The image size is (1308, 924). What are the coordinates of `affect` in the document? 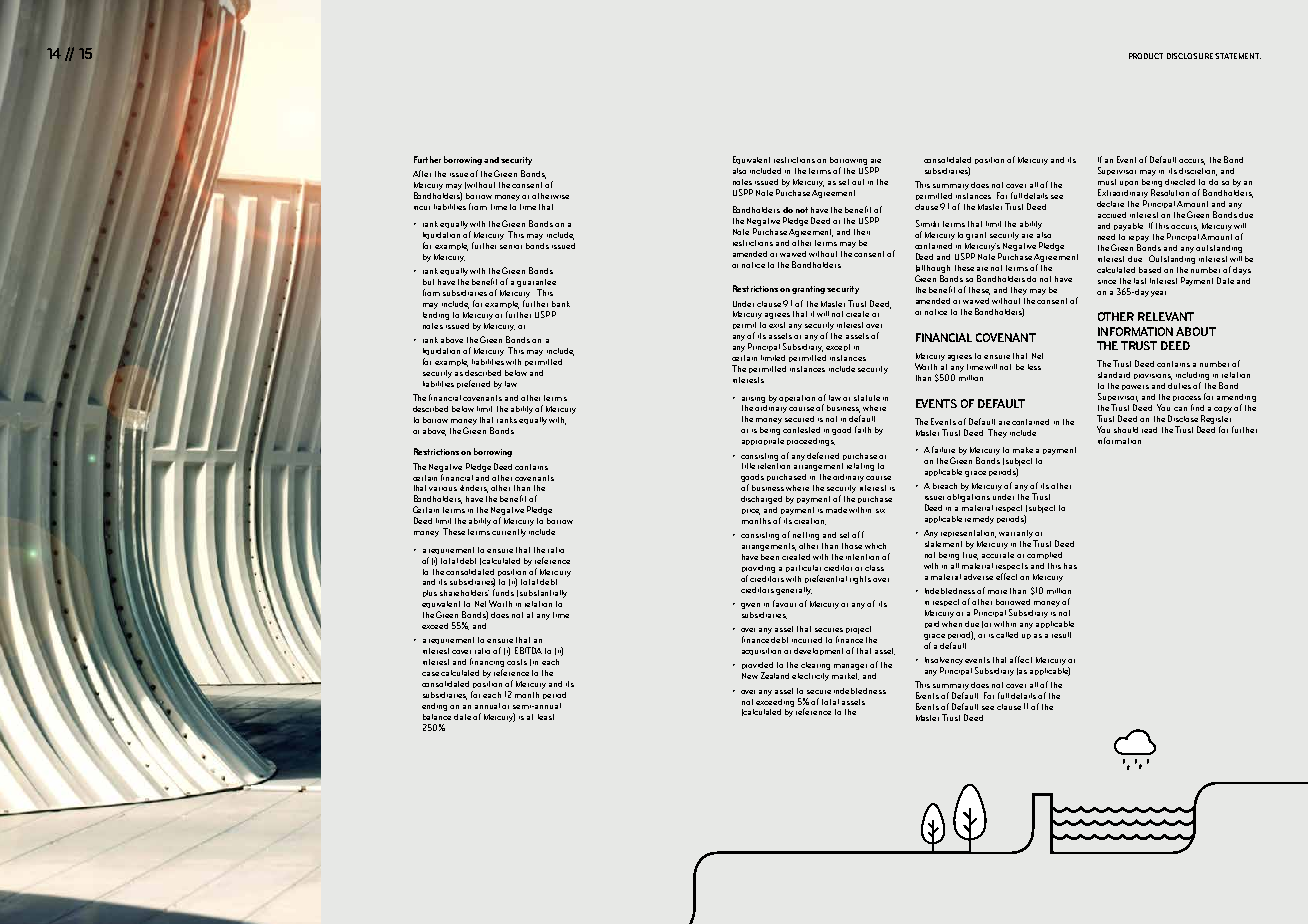 It's located at (1021, 659).
